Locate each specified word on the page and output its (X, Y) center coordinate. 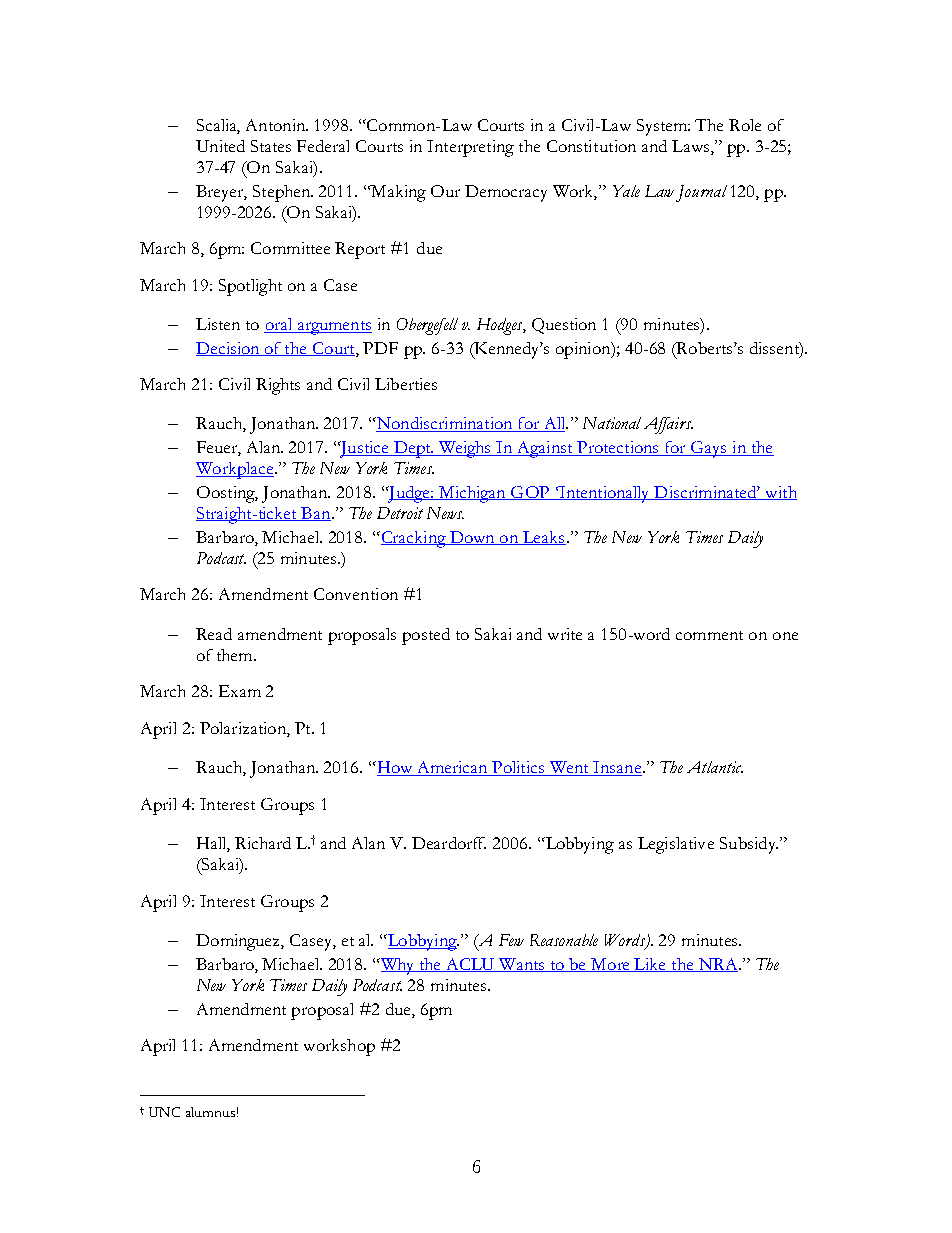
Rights (278, 386)
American (452, 768)
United (220, 146)
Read (214, 634)
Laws (690, 146)
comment (709, 635)
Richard (263, 843)
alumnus (210, 1112)
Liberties (406, 384)
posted (426, 636)
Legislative (676, 845)
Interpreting (470, 148)
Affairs (668, 425)
